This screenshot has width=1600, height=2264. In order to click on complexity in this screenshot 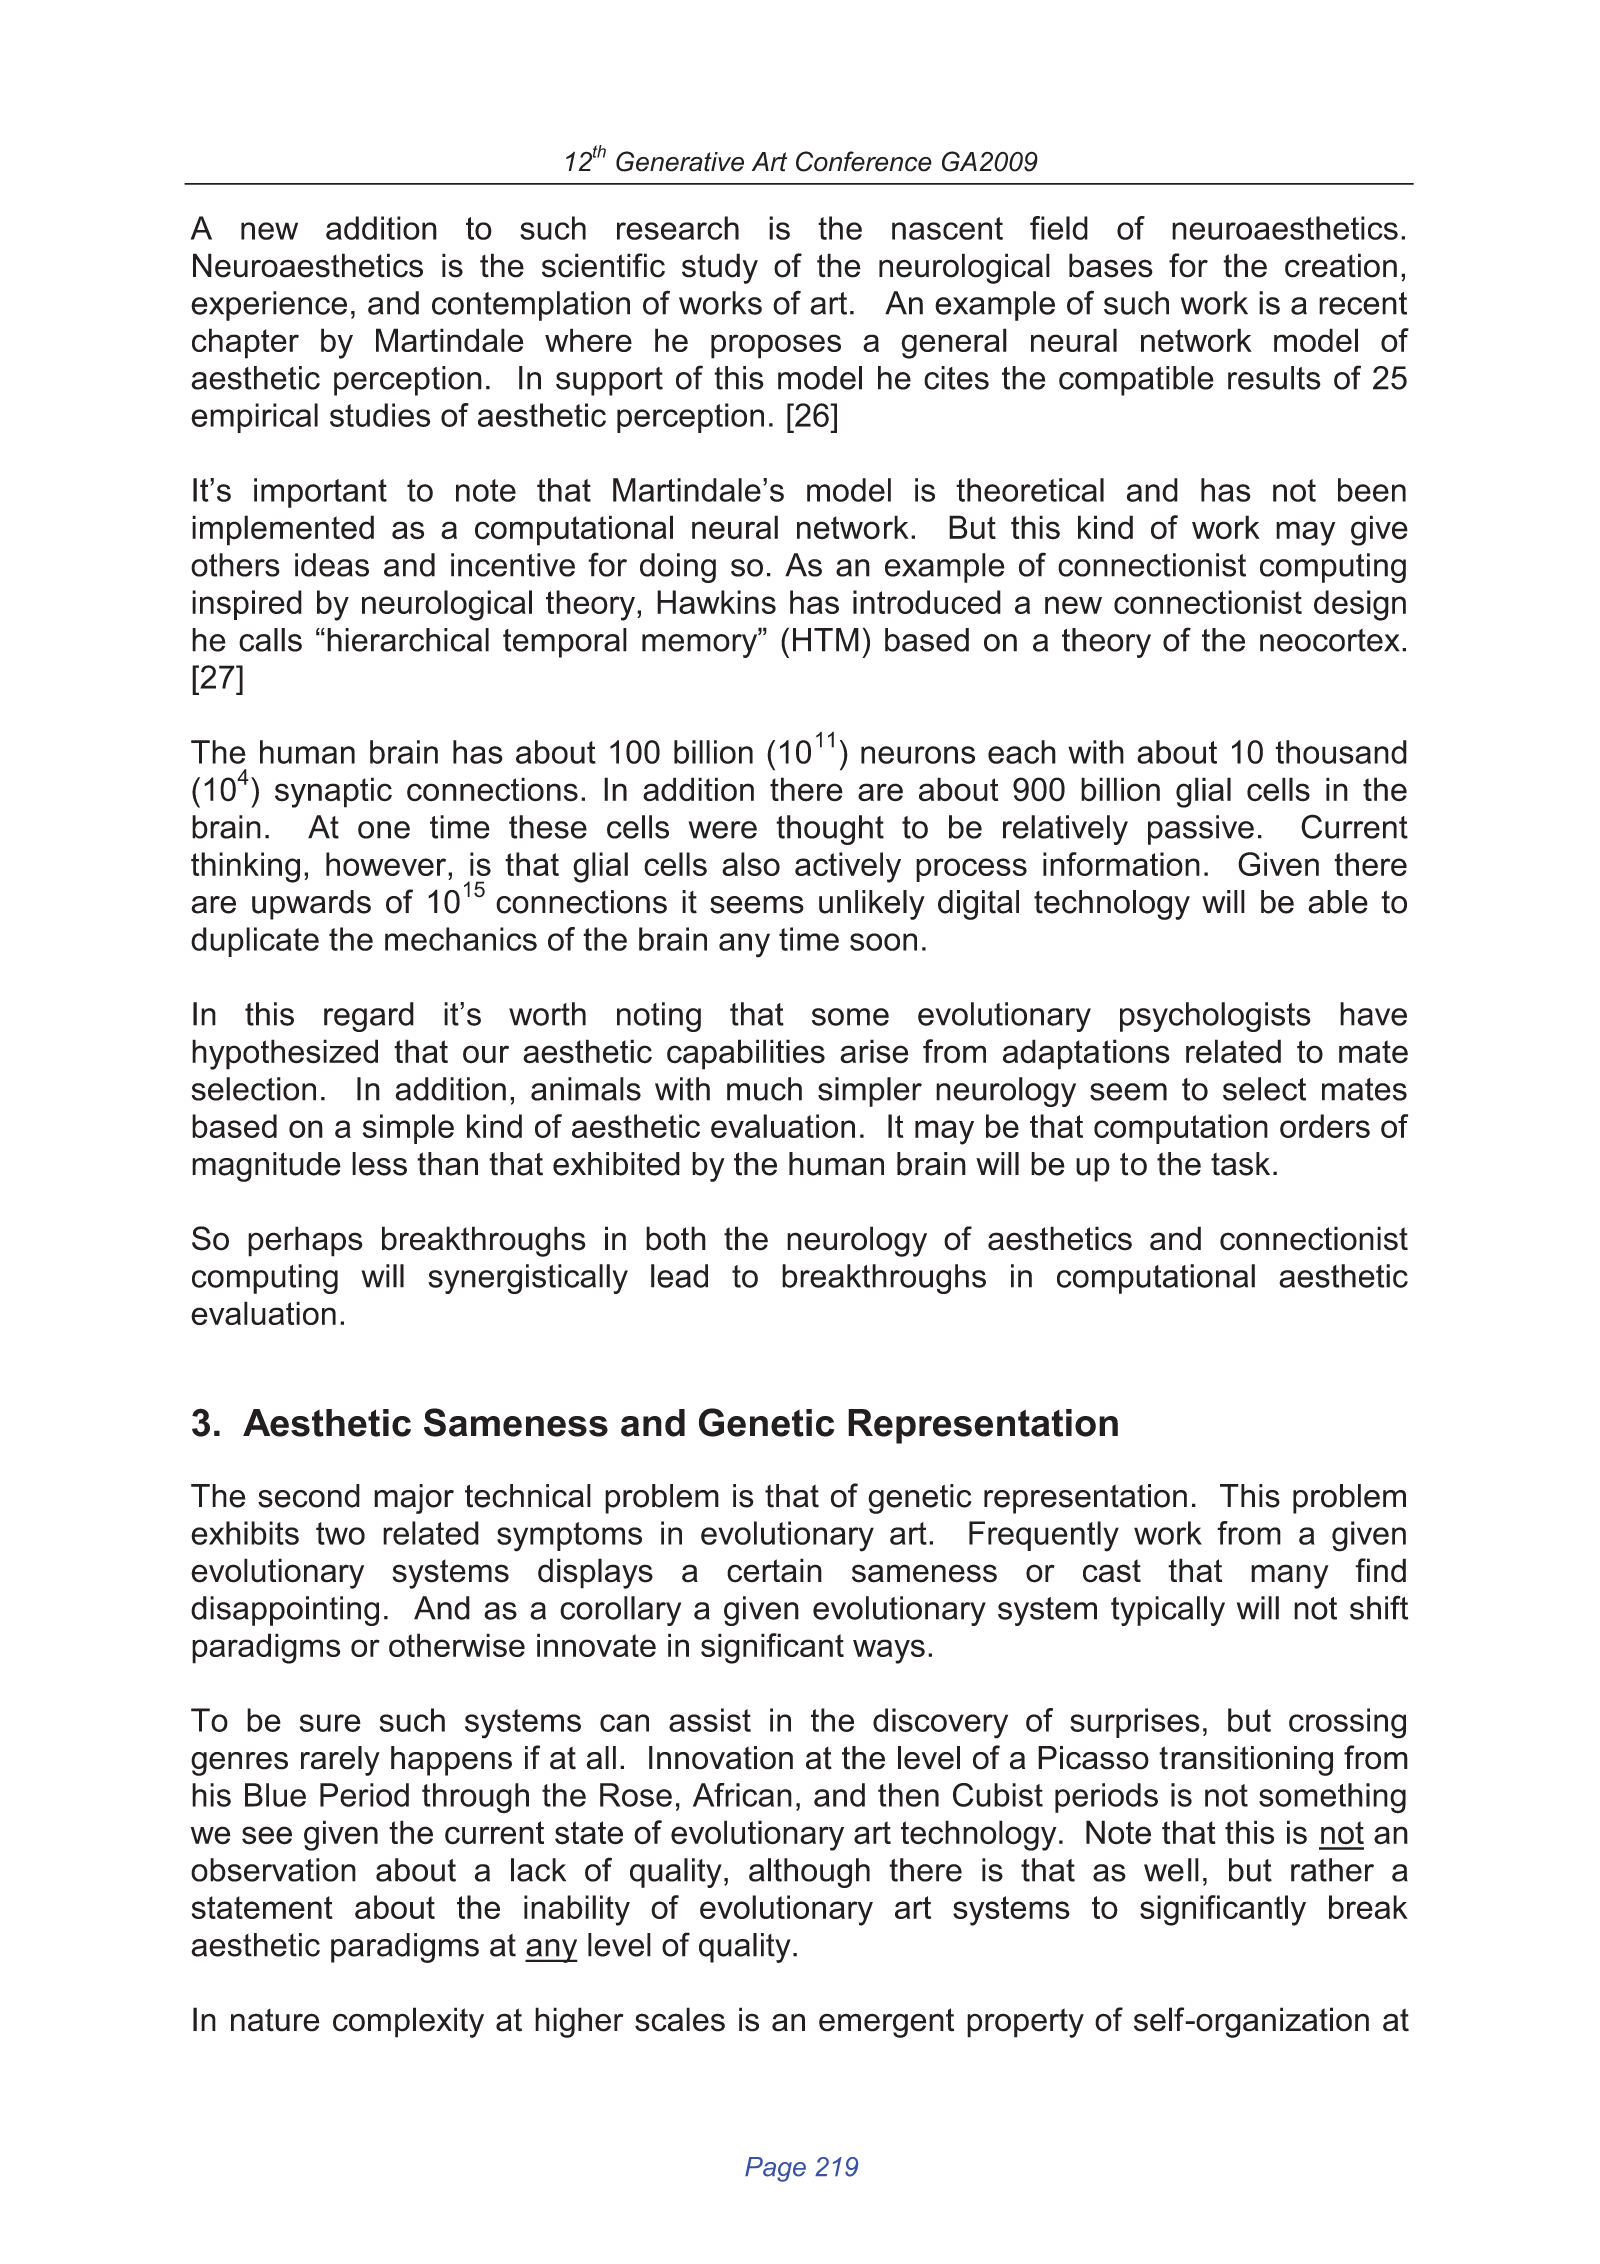, I will do `click(408, 2022)`.
